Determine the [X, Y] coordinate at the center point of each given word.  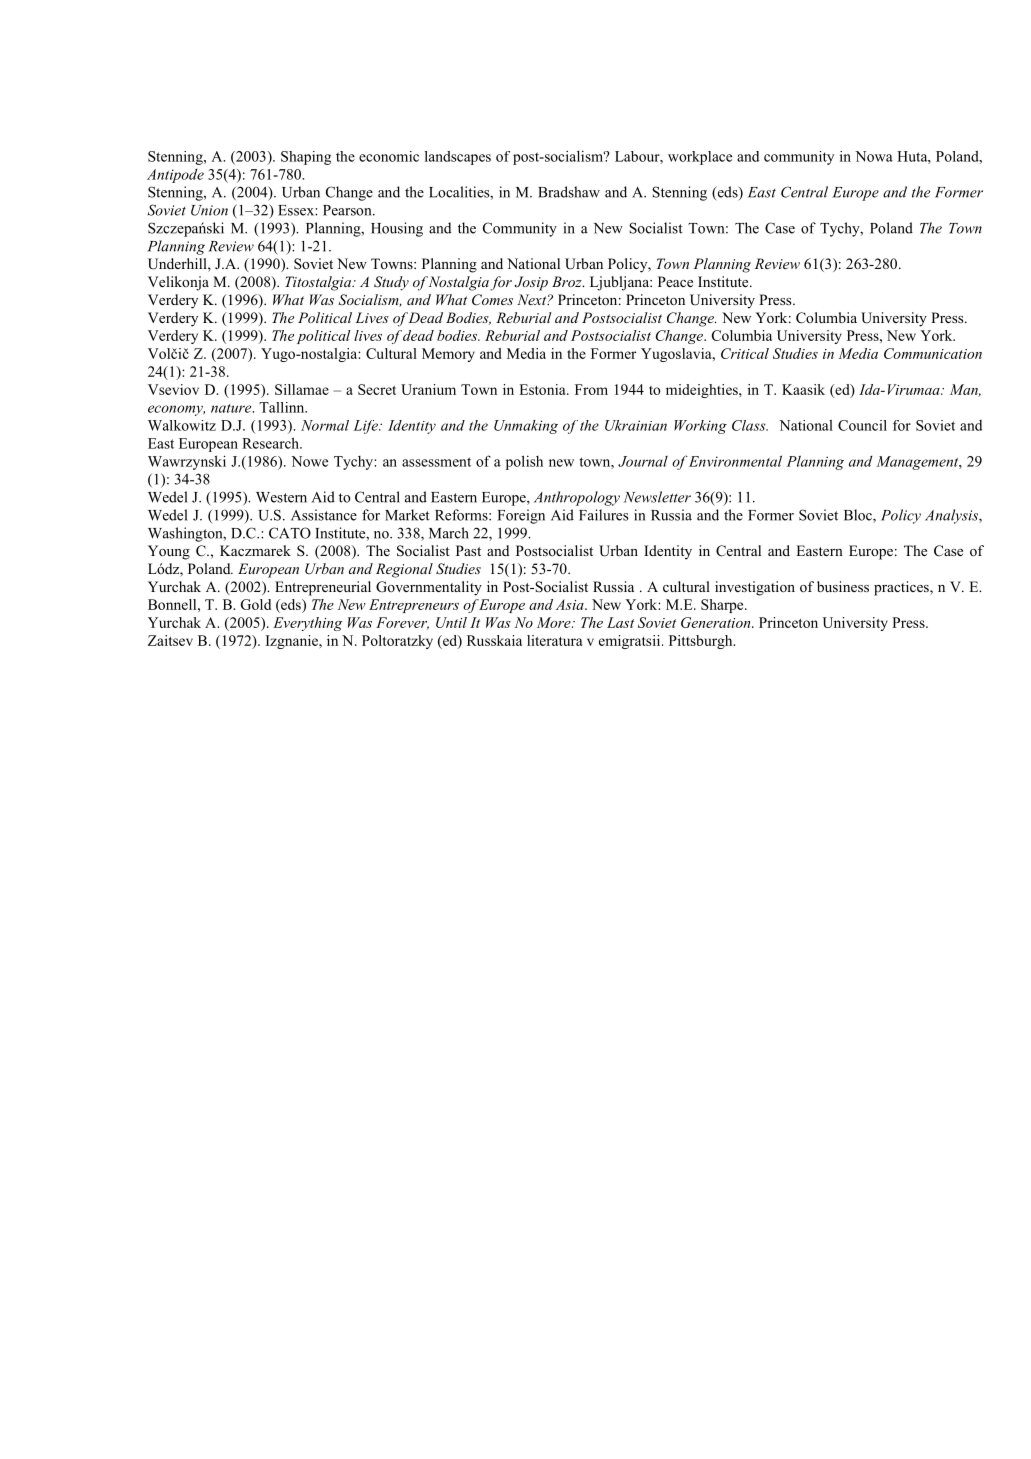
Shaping [306, 158]
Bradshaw [569, 192]
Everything [307, 624]
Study [391, 283]
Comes [492, 300]
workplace [700, 158]
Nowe [309, 461]
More [555, 622]
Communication [933, 353]
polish [524, 462]
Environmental [735, 461]
